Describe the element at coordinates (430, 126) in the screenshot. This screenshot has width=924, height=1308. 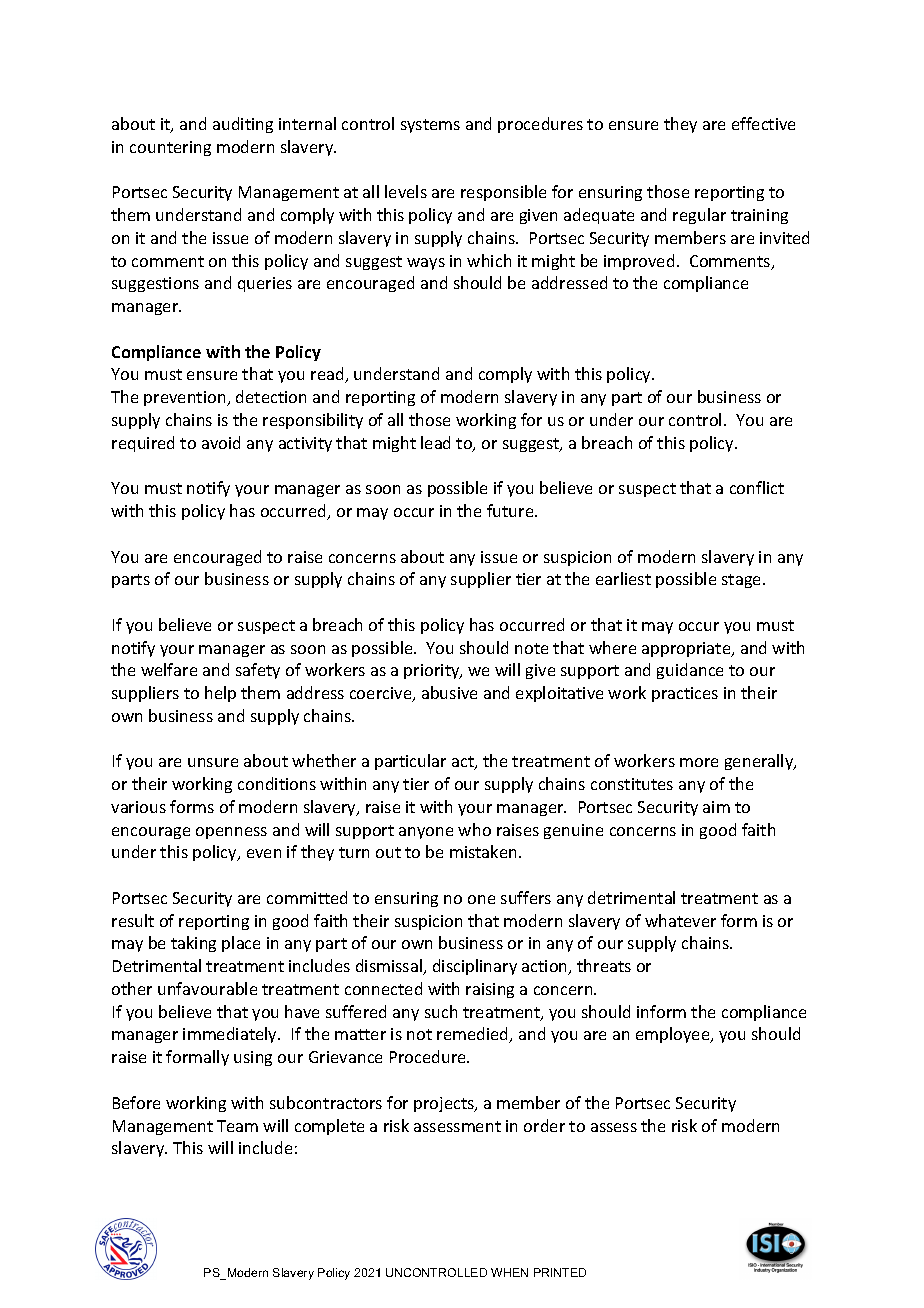
I see `systems` at that location.
